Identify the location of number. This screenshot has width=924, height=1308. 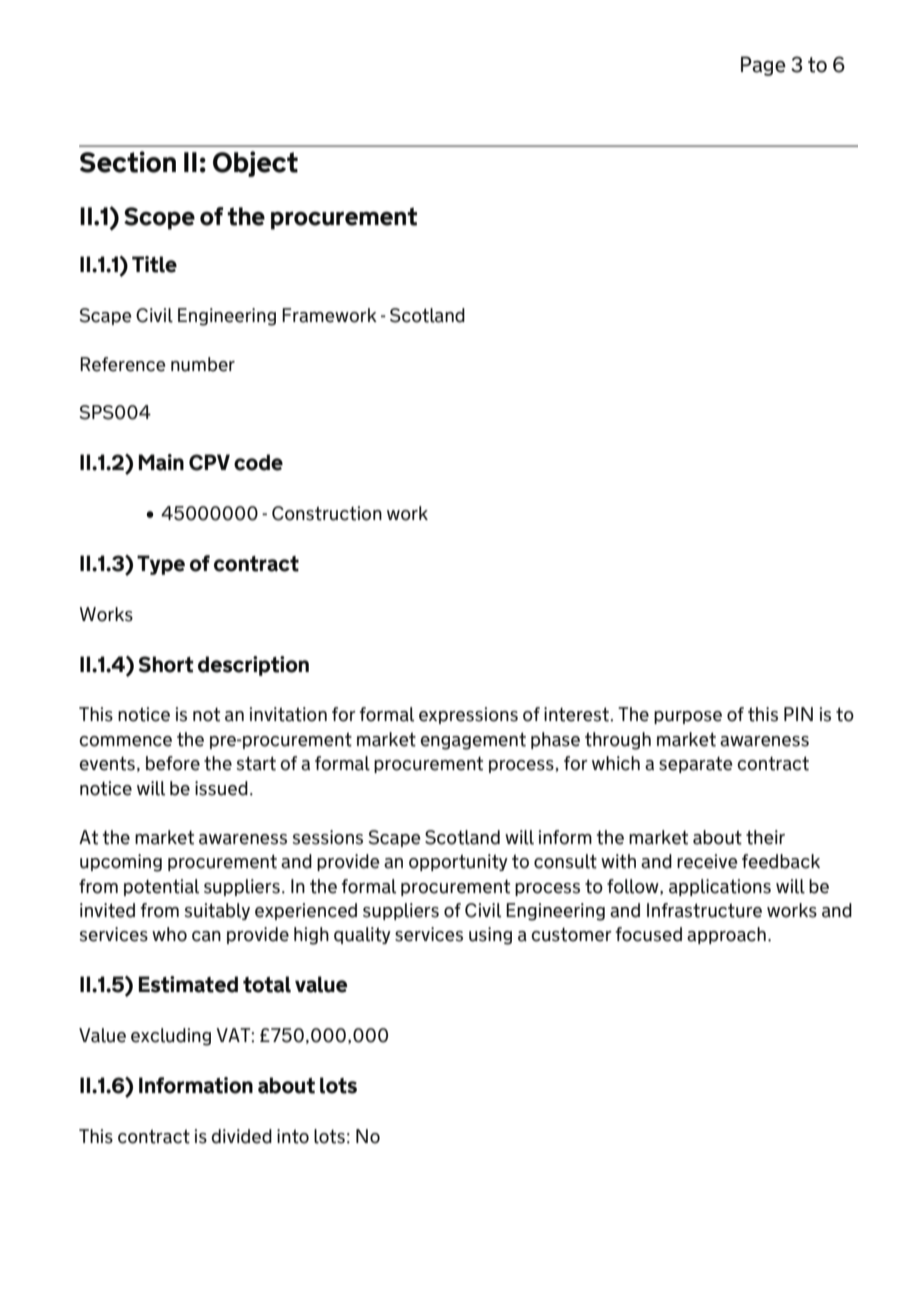
(203, 364).
